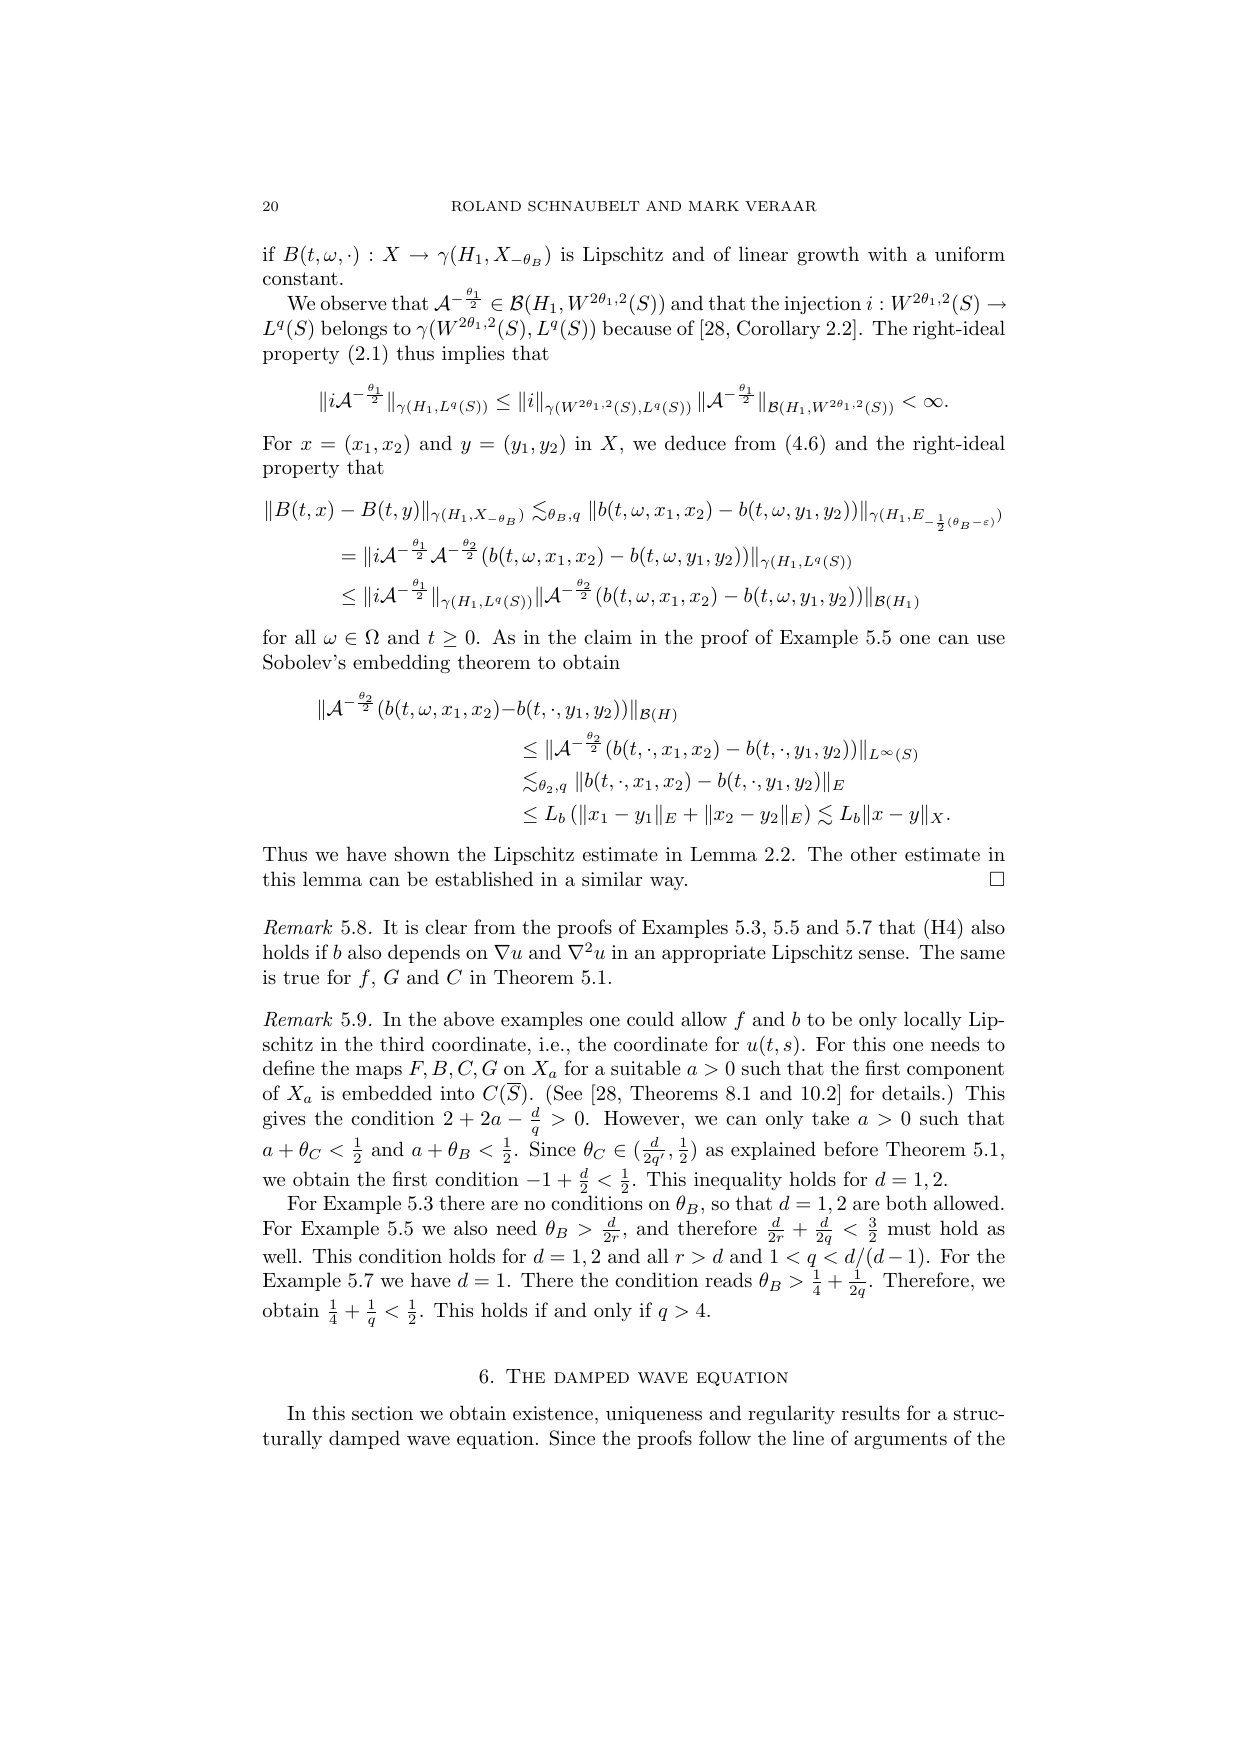 The image size is (1233, 1744). Describe the element at coordinates (401, 664) in the page. I see `embedding` at that location.
